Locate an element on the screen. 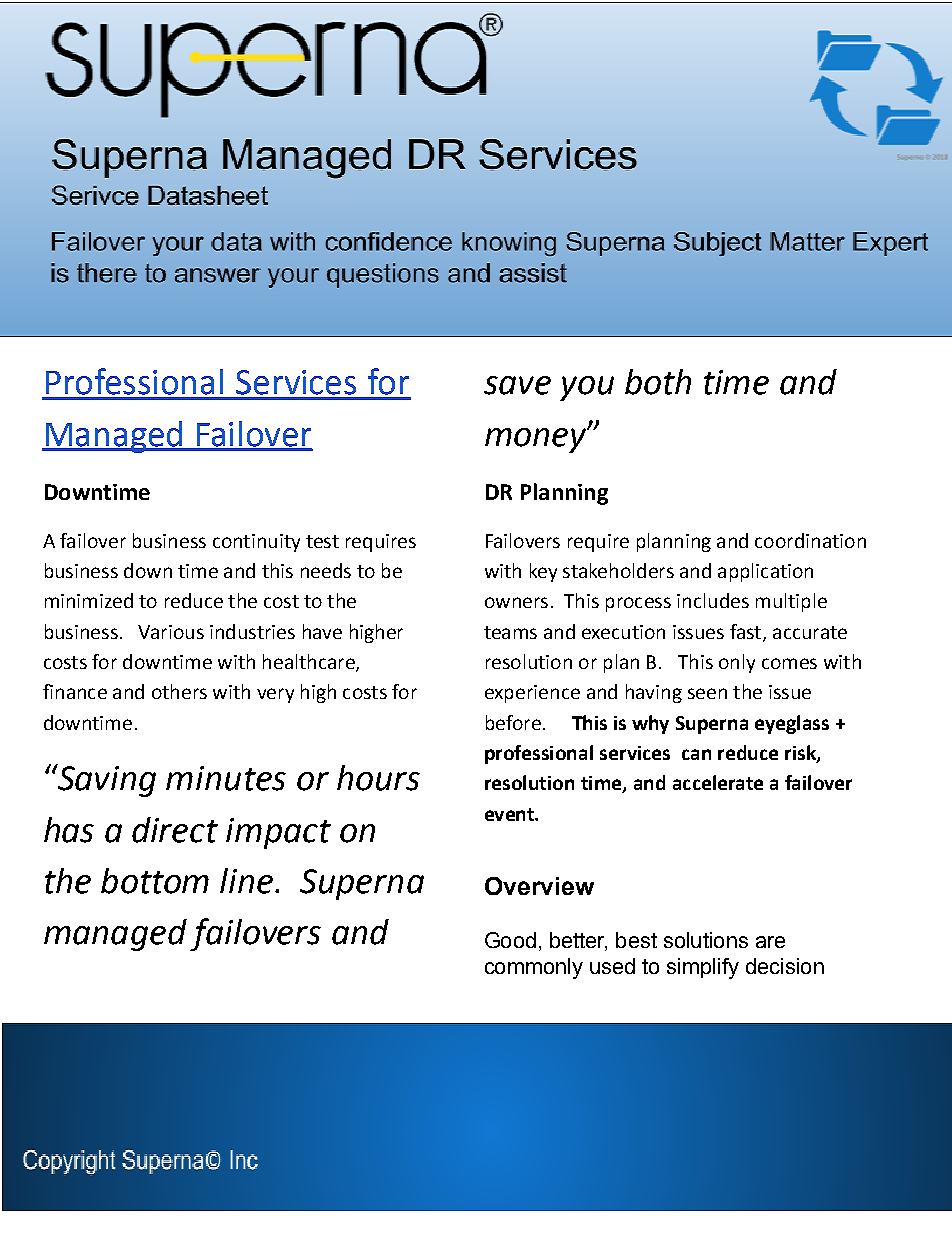 Image resolution: width=952 pixels, height=1233 pixels. owners is located at coordinates (516, 602).
